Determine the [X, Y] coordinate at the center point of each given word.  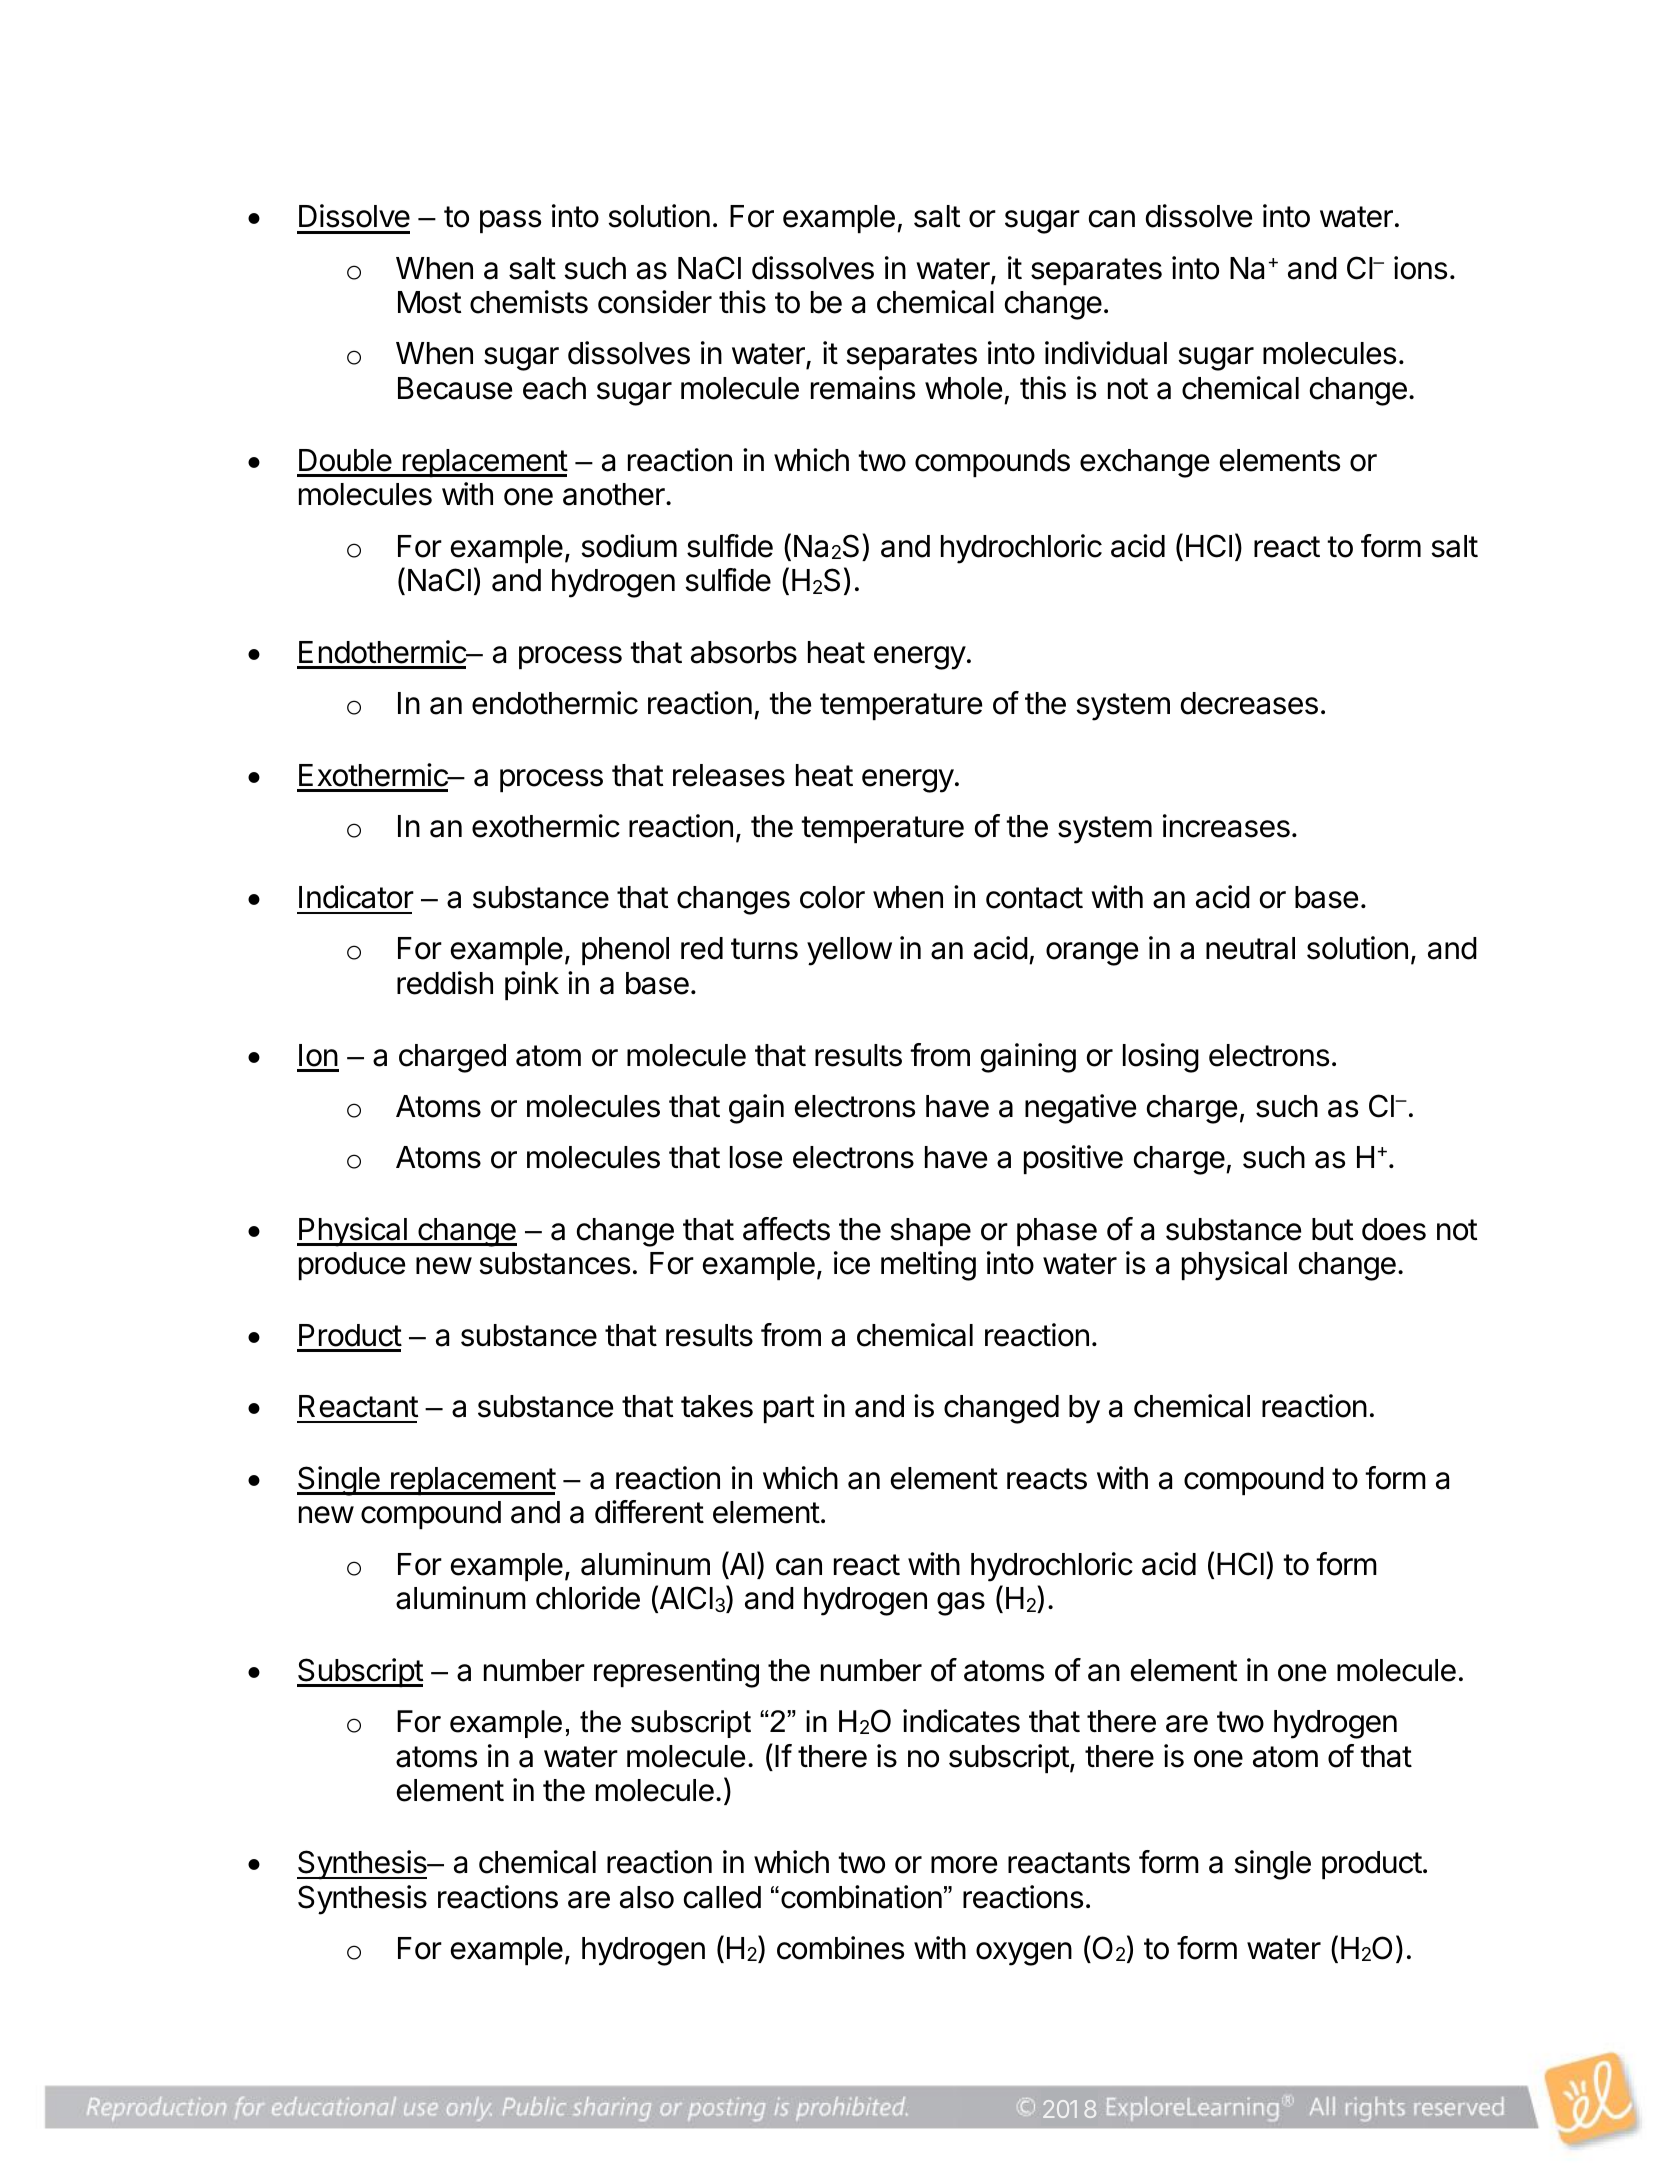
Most [429, 302]
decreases [1249, 703]
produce [352, 1266]
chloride [588, 1598]
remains [863, 388]
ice [852, 1263]
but [1332, 1229]
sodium [629, 546]
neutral [1250, 948]
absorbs [744, 652]
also [647, 1897]
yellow [849, 951]
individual [1106, 353]
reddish [445, 983]
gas [961, 1604]
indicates [961, 1721]
